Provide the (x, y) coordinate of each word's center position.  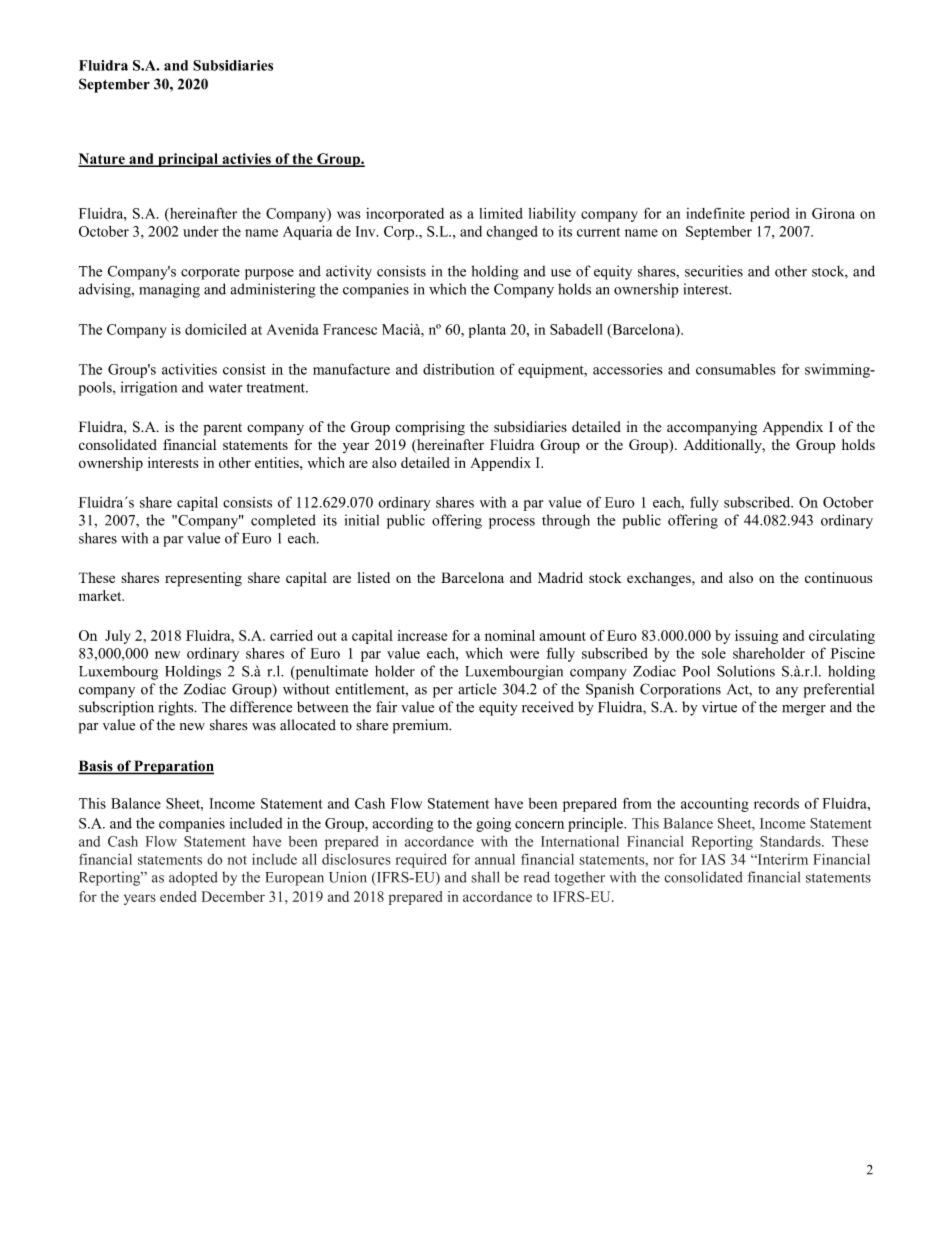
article (477, 689)
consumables (736, 369)
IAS (713, 859)
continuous (838, 577)
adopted (193, 878)
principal (188, 160)
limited (501, 213)
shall (485, 877)
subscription (116, 708)
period (770, 215)
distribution (459, 369)
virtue (719, 707)
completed (283, 521)
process (512, 523)
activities (189, 369)
